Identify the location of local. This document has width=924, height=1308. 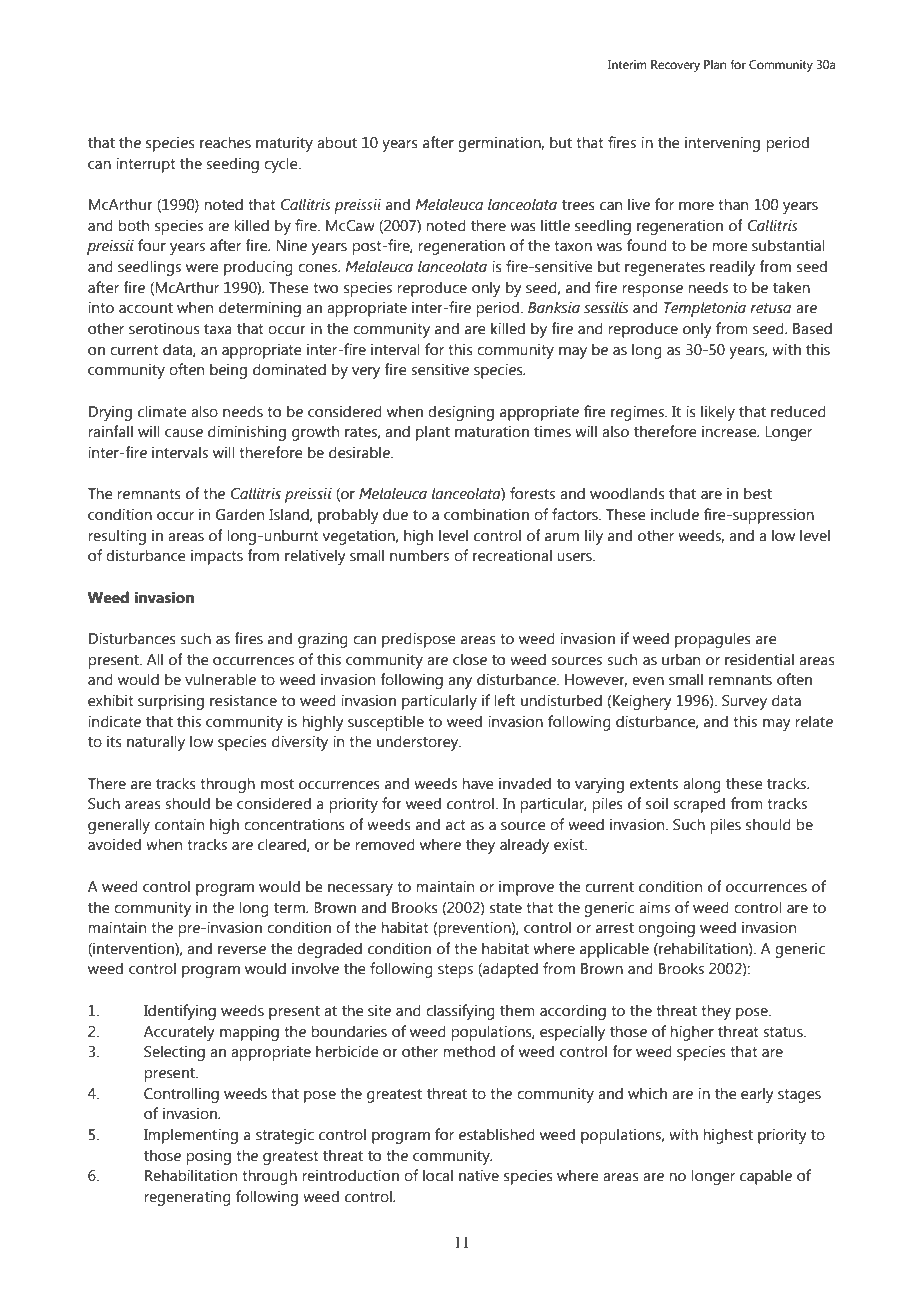
(438, 1175).
